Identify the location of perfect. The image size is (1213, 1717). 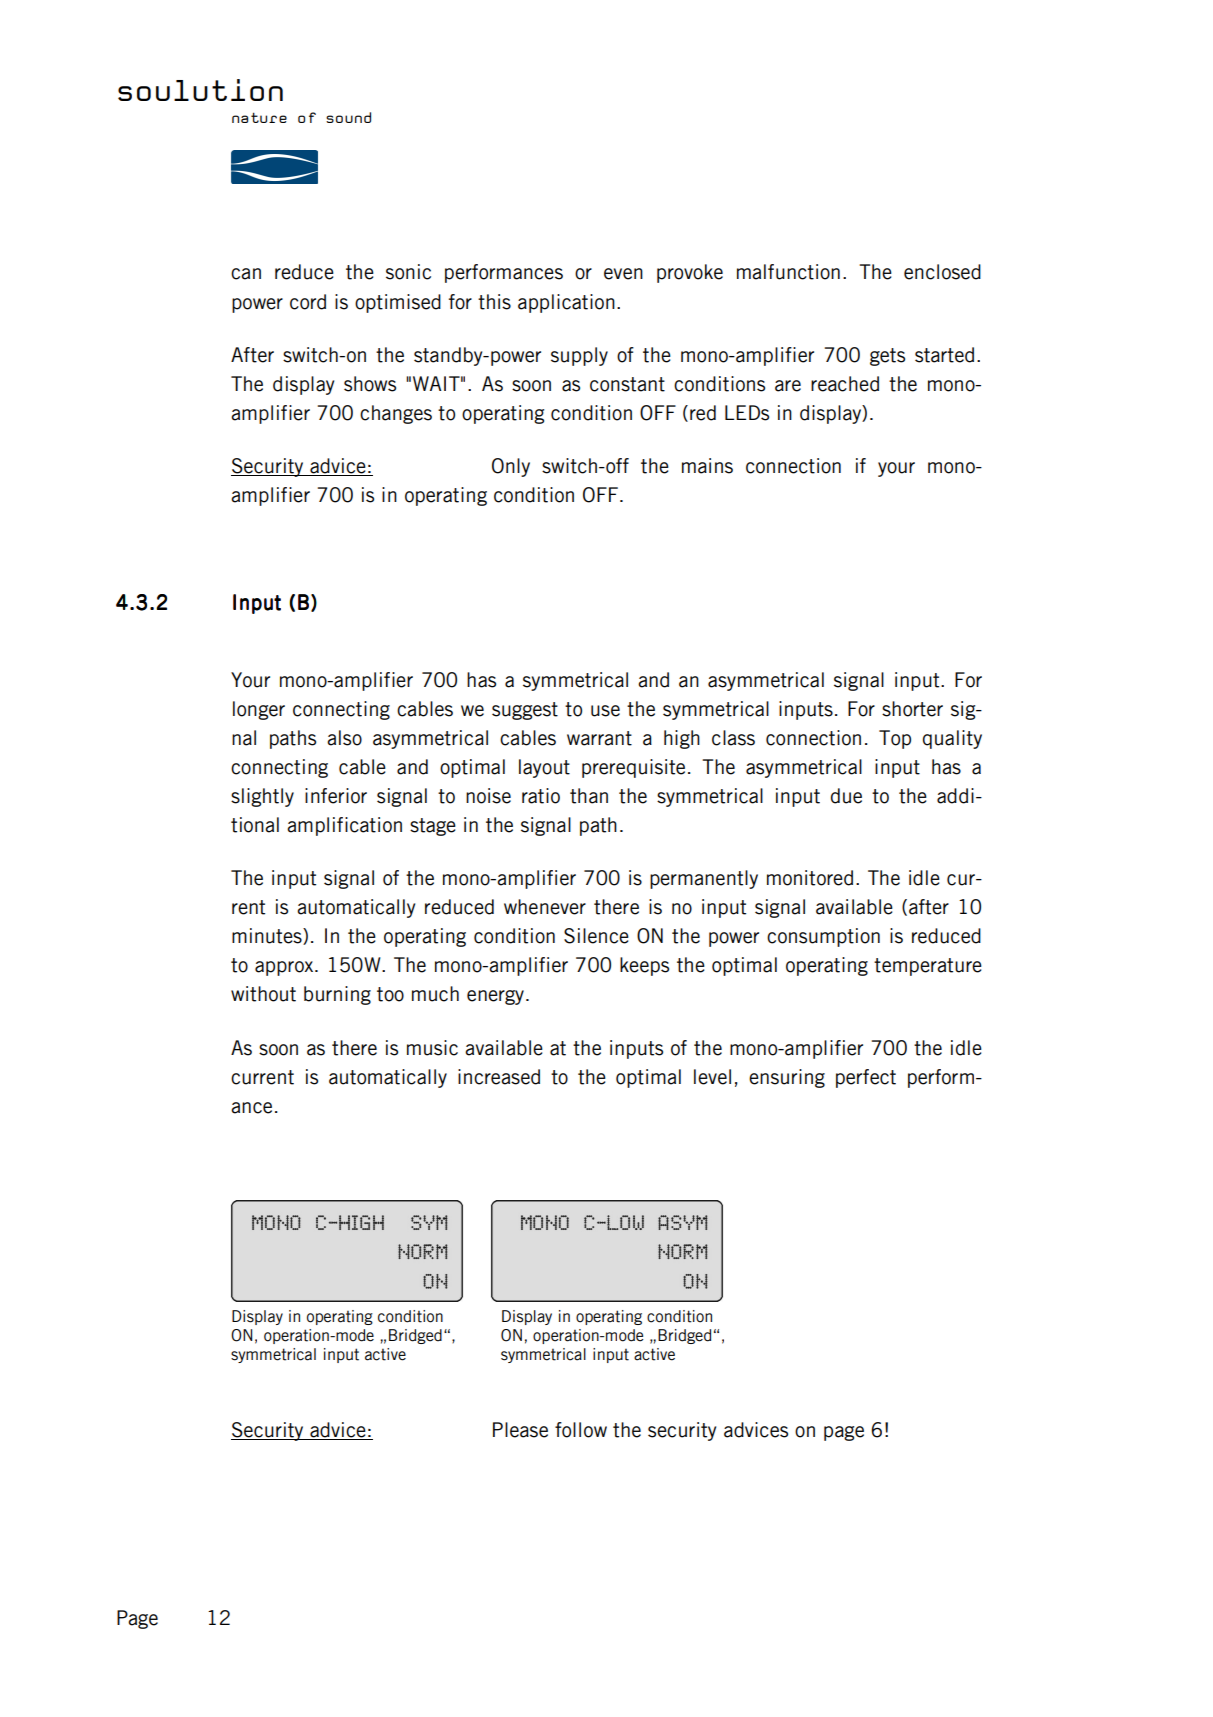
(866, 1078).
